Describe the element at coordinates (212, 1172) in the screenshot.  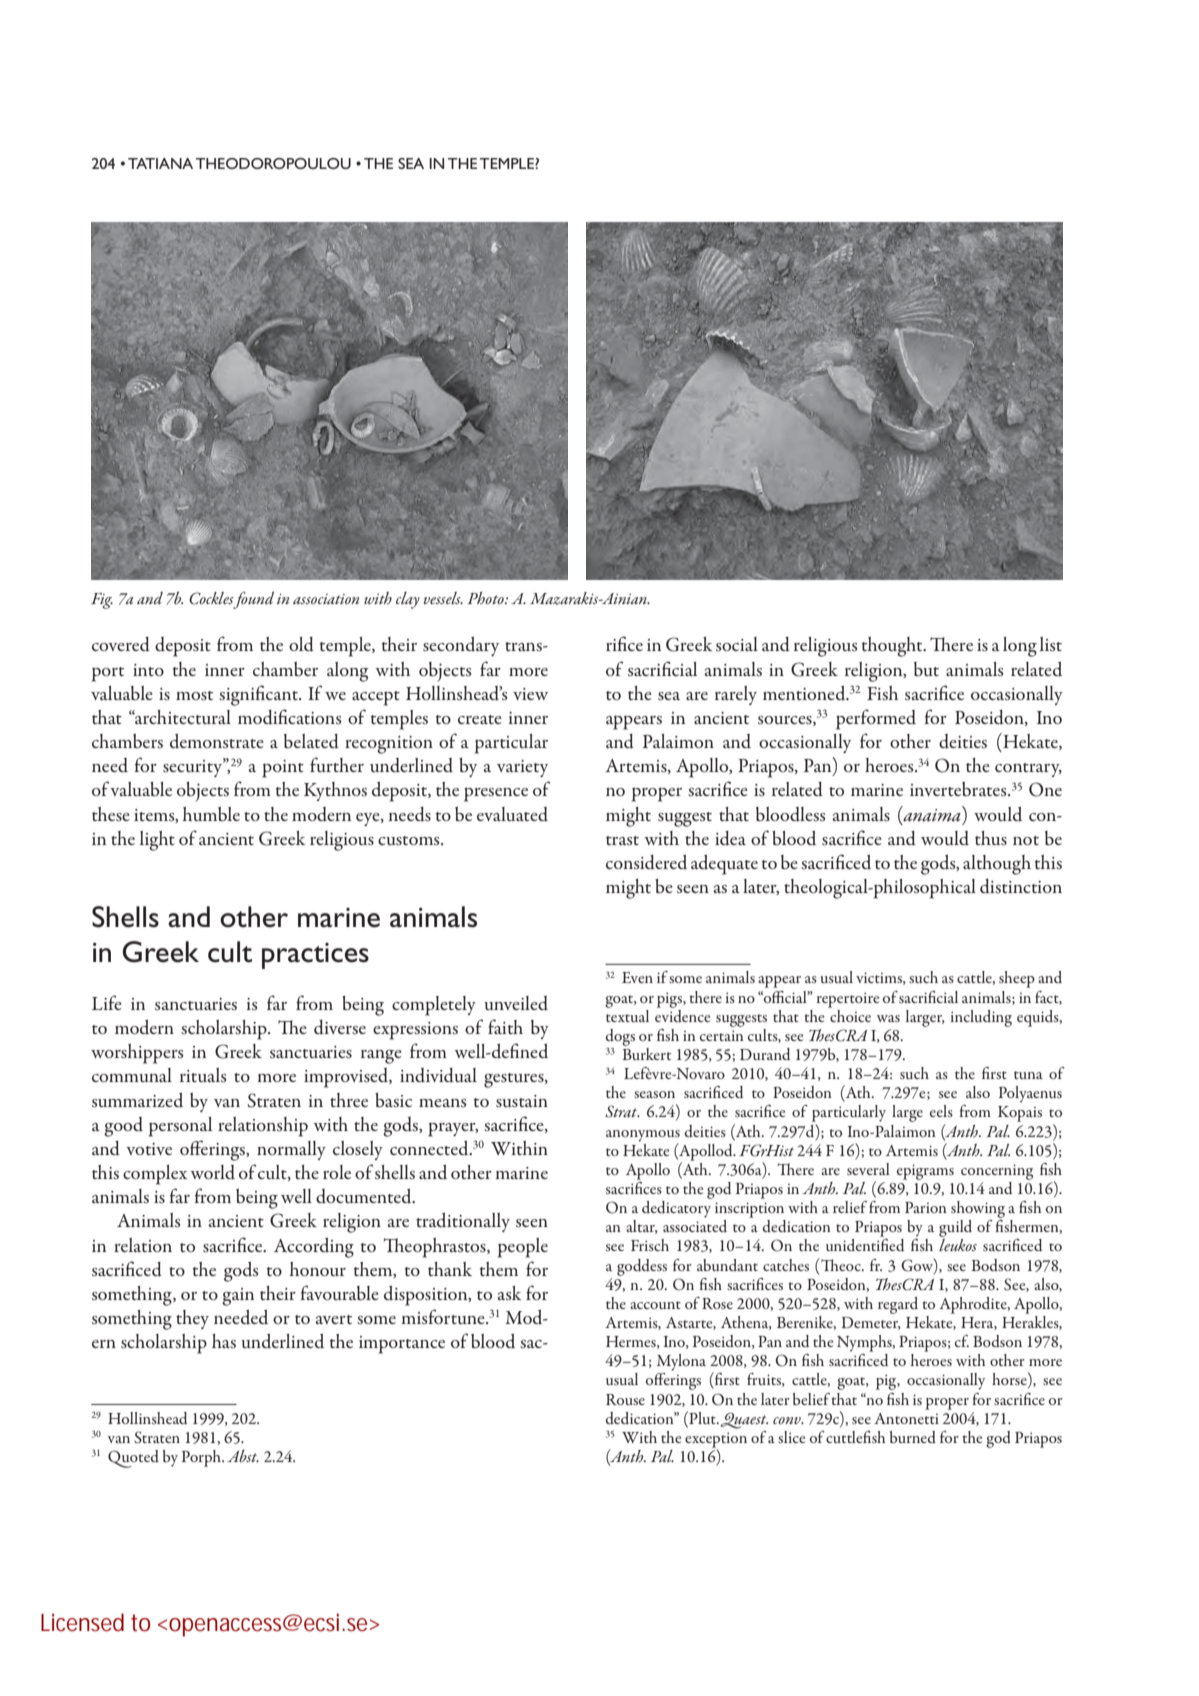
I see `world` at that location.
